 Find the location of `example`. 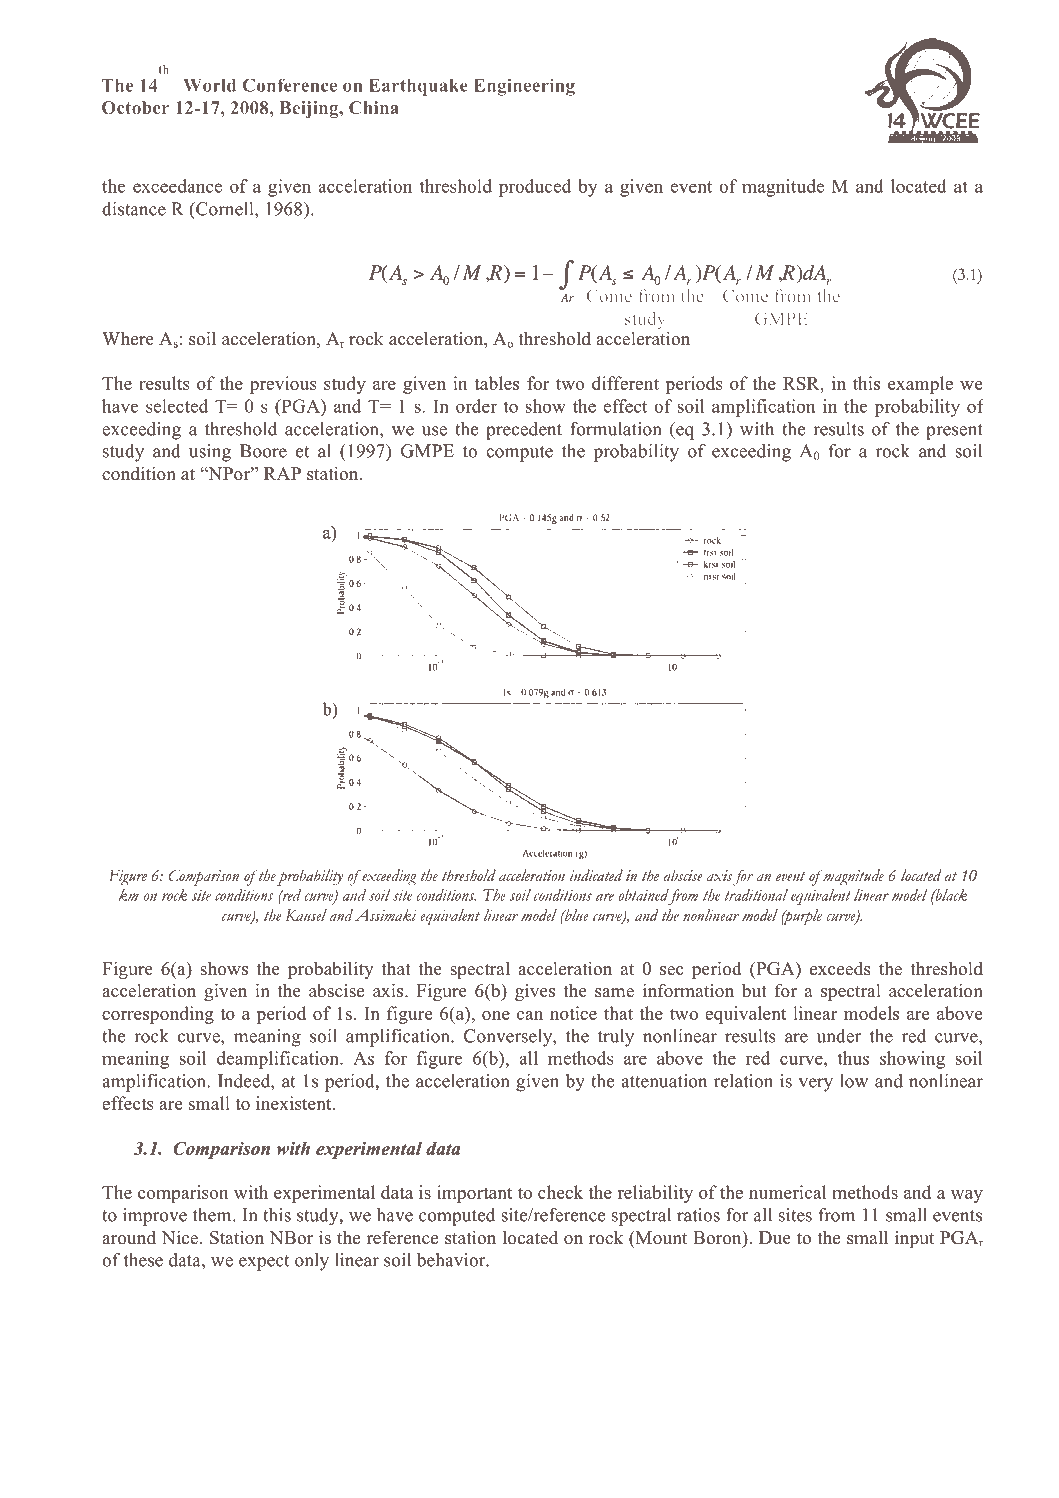

example is located at coordinates (920, 385).
